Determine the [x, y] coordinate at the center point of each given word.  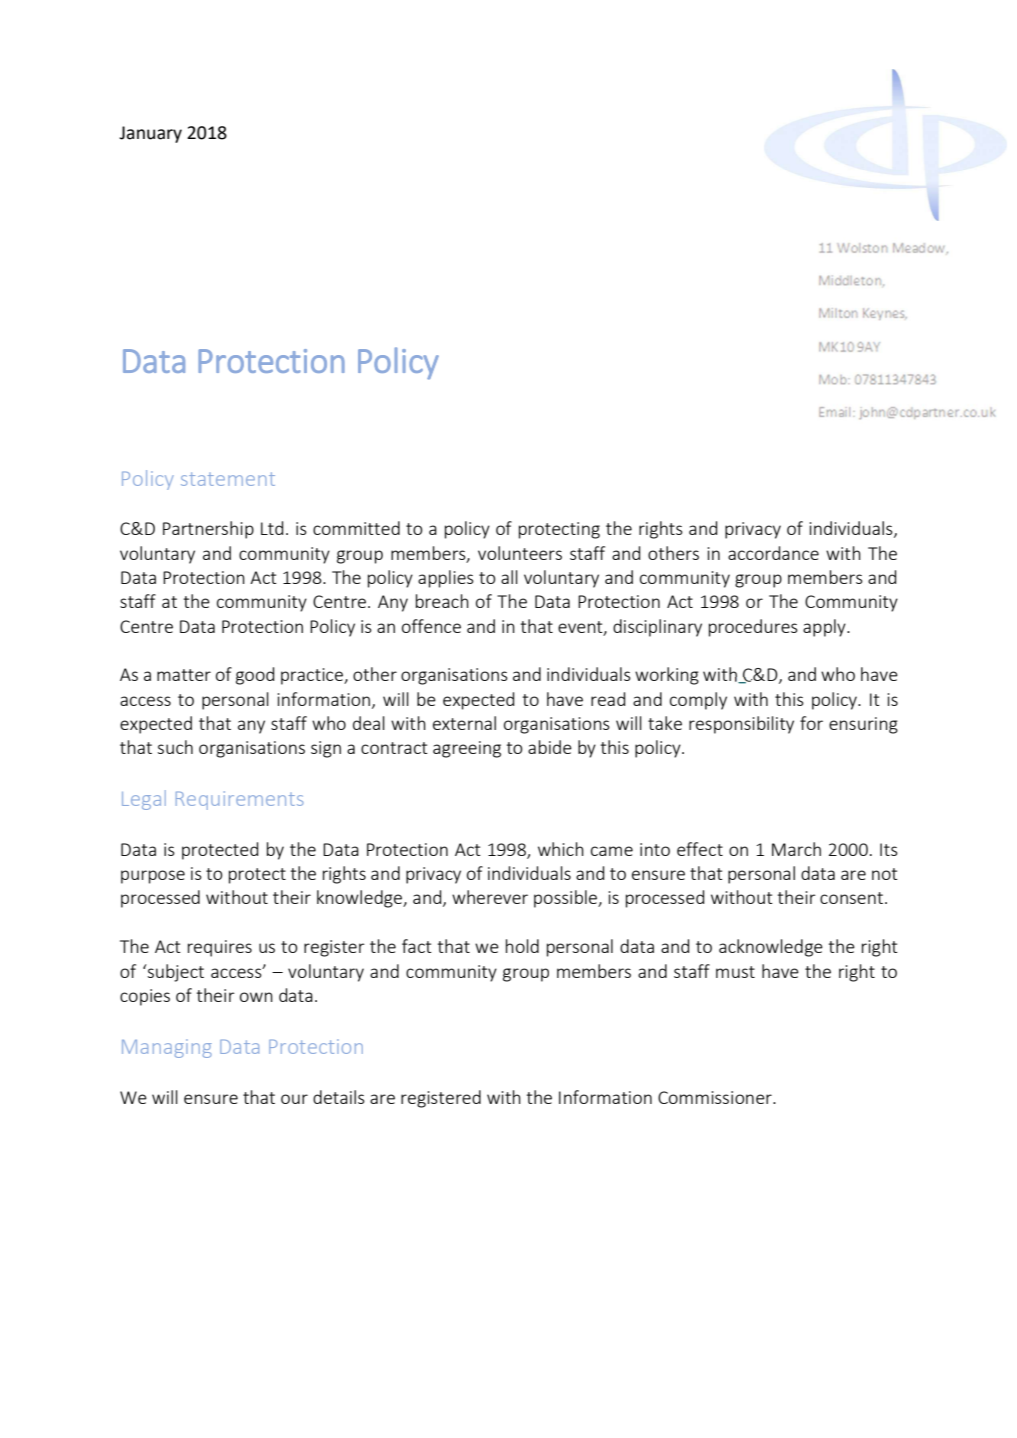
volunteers [520, 553]
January [150, 134]
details [339, 1097]
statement [228, 479]
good [255, 676]
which [561, 849]
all [509, 577]
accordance [773, 553]
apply [825, 628]
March [796, 849]
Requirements [239, 800]
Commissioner [716, 1097]
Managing [167, 1048]
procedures [753, 628]
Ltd [272, 528]
